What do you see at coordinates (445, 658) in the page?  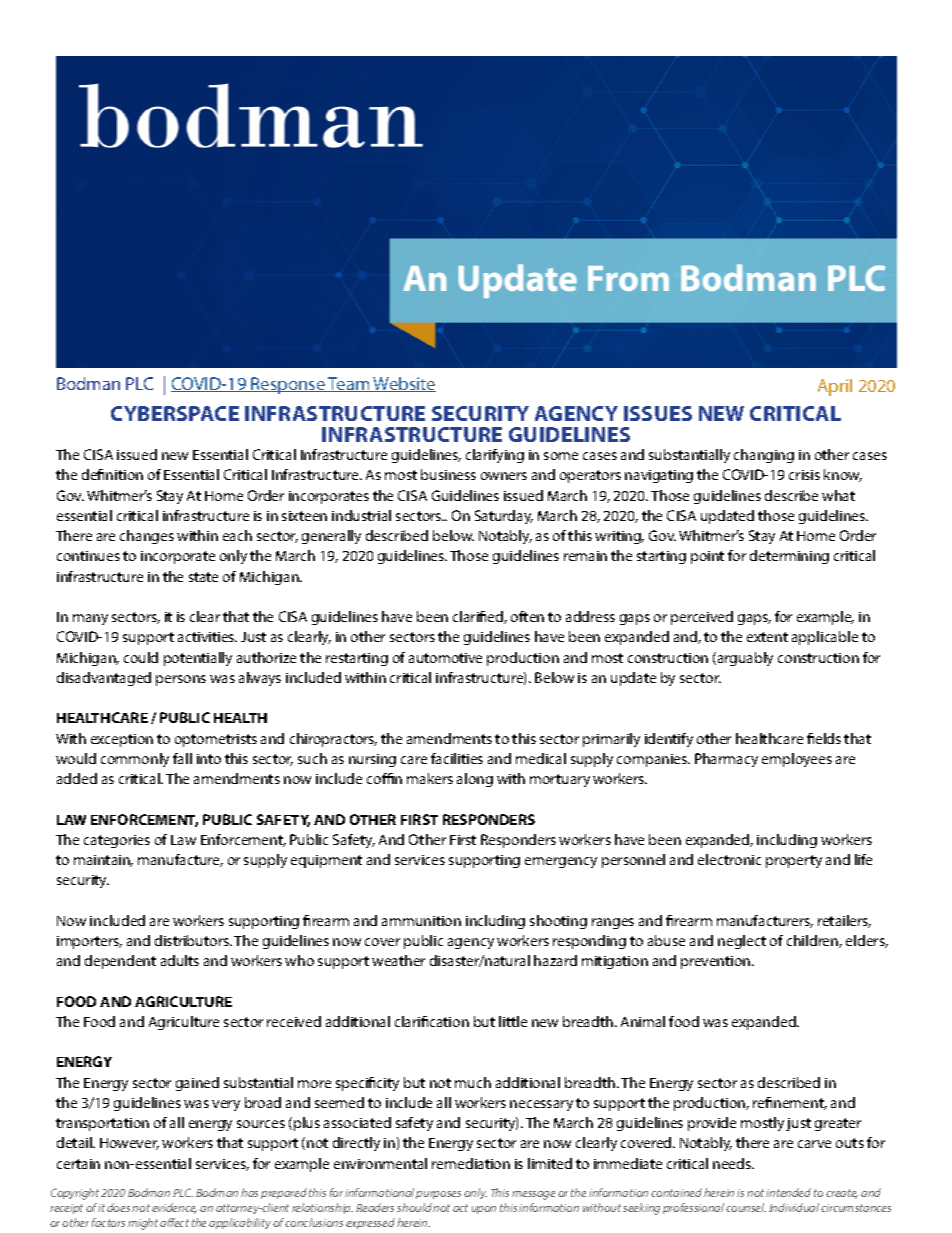 I see `automotive` at bounding box center [445, 658].
